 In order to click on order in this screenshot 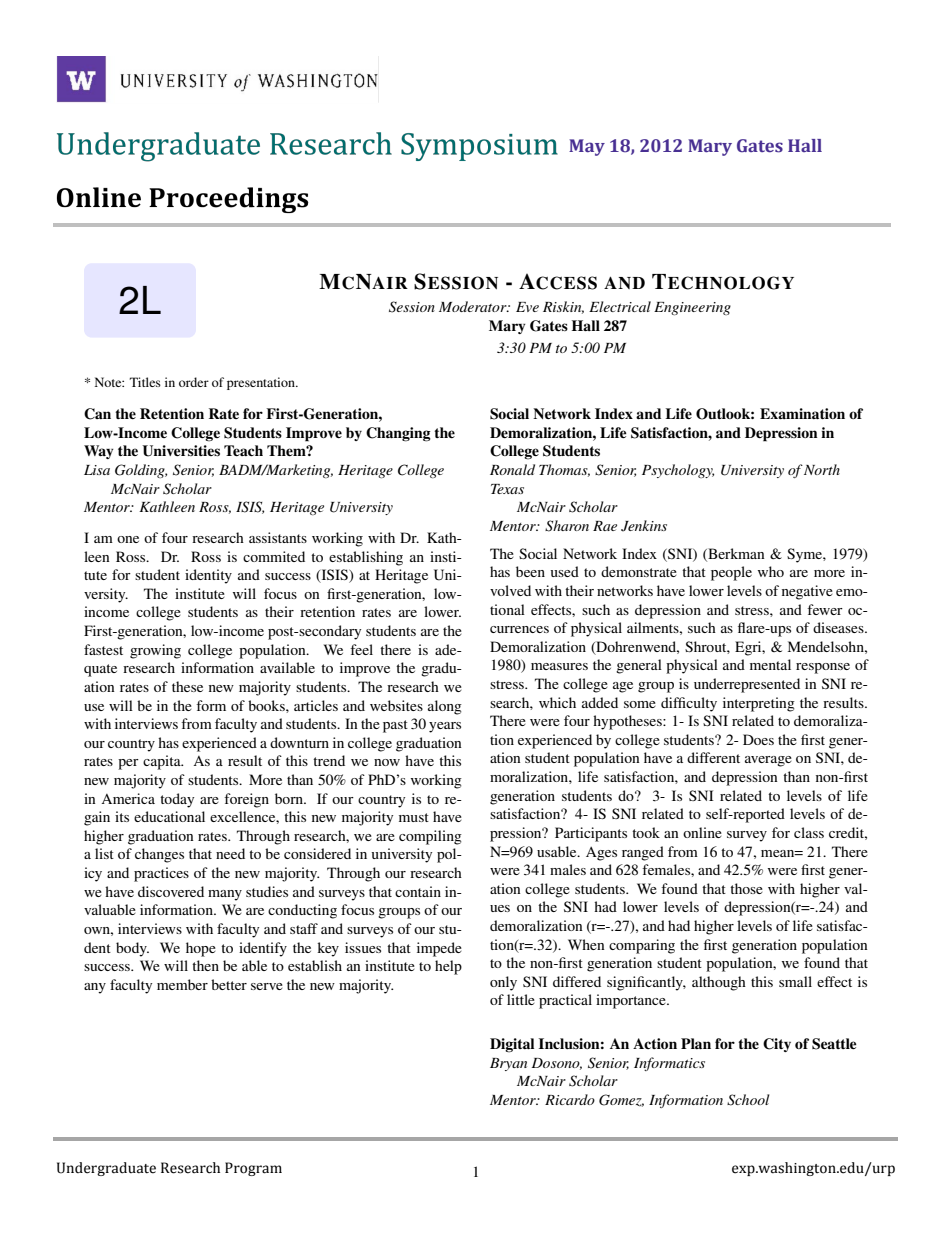, I will do `click(194, 382)`.
